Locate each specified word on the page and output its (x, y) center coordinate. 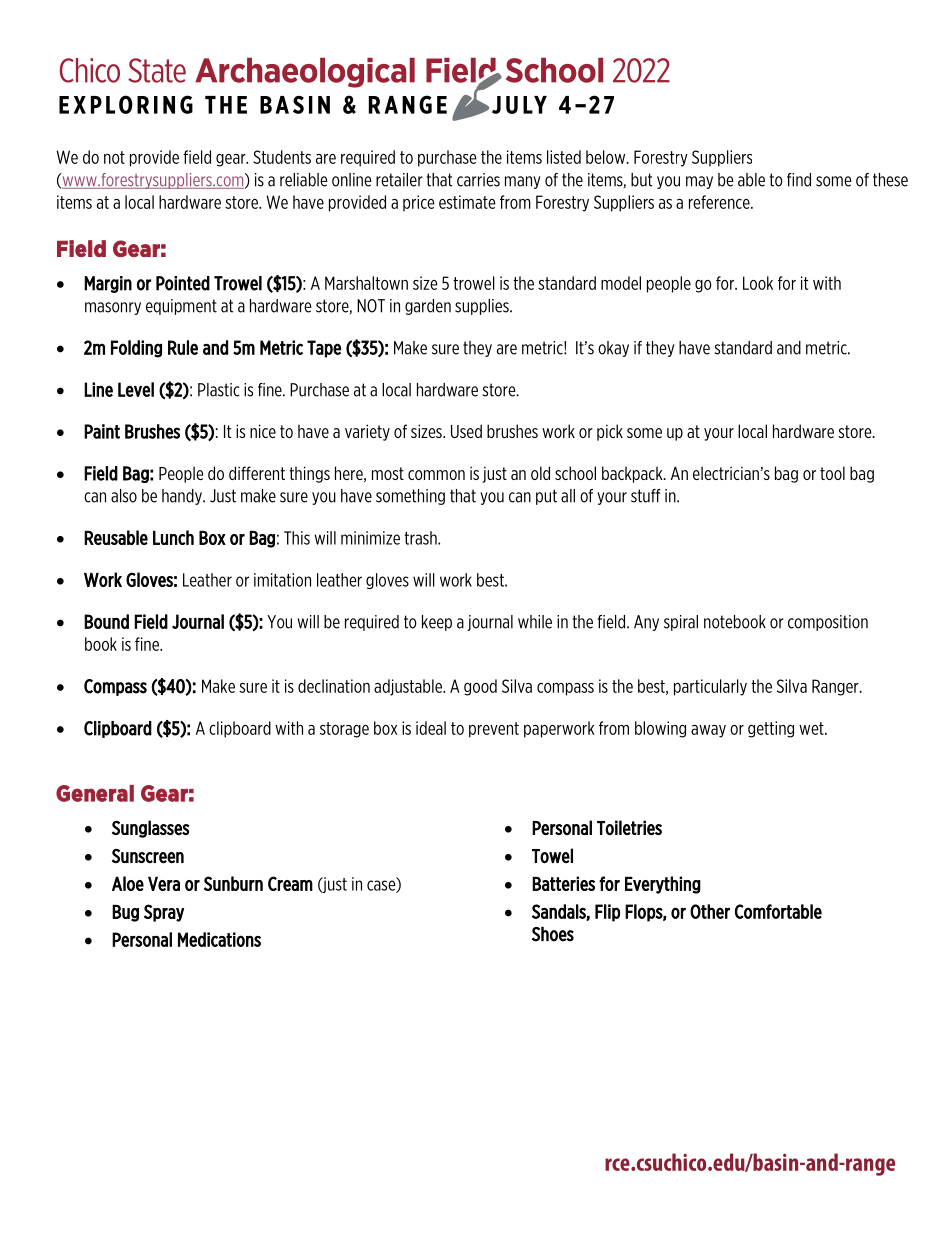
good (480, 687)
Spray (164, 913)
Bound (106, 621)
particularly (710, 687)
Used (466, 431)
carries (478, 180)
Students (282, 157)
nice (263, 431)
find (799, 180)
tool (832, 473)
